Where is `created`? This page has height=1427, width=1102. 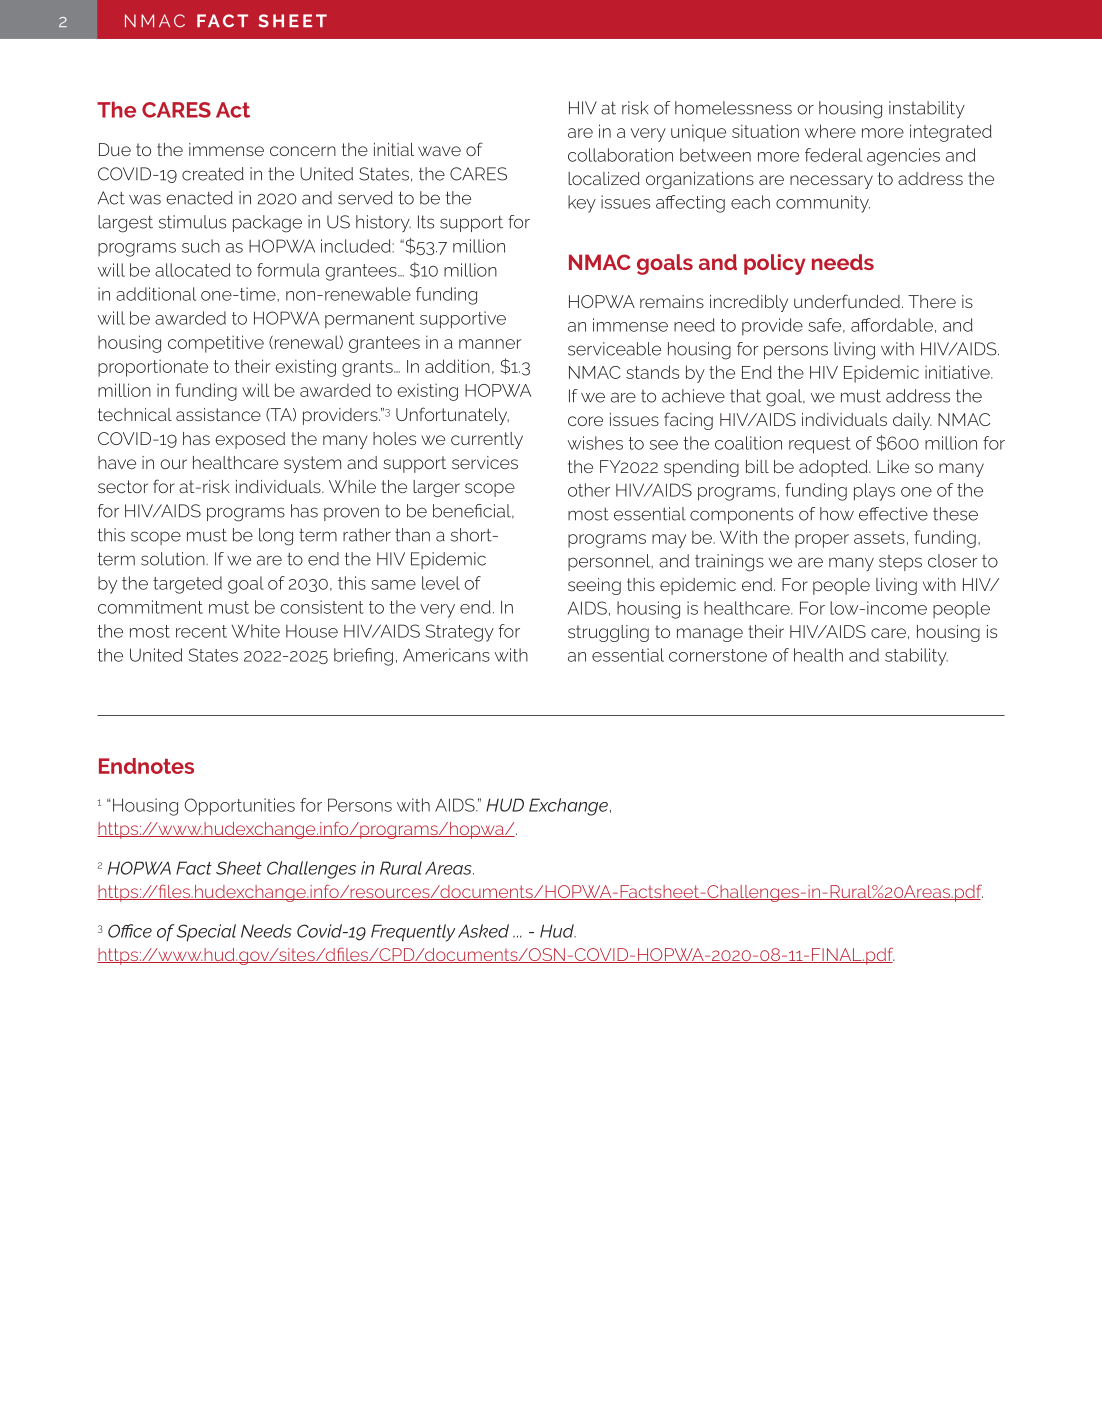
created is located at coordinates (213, 174).
